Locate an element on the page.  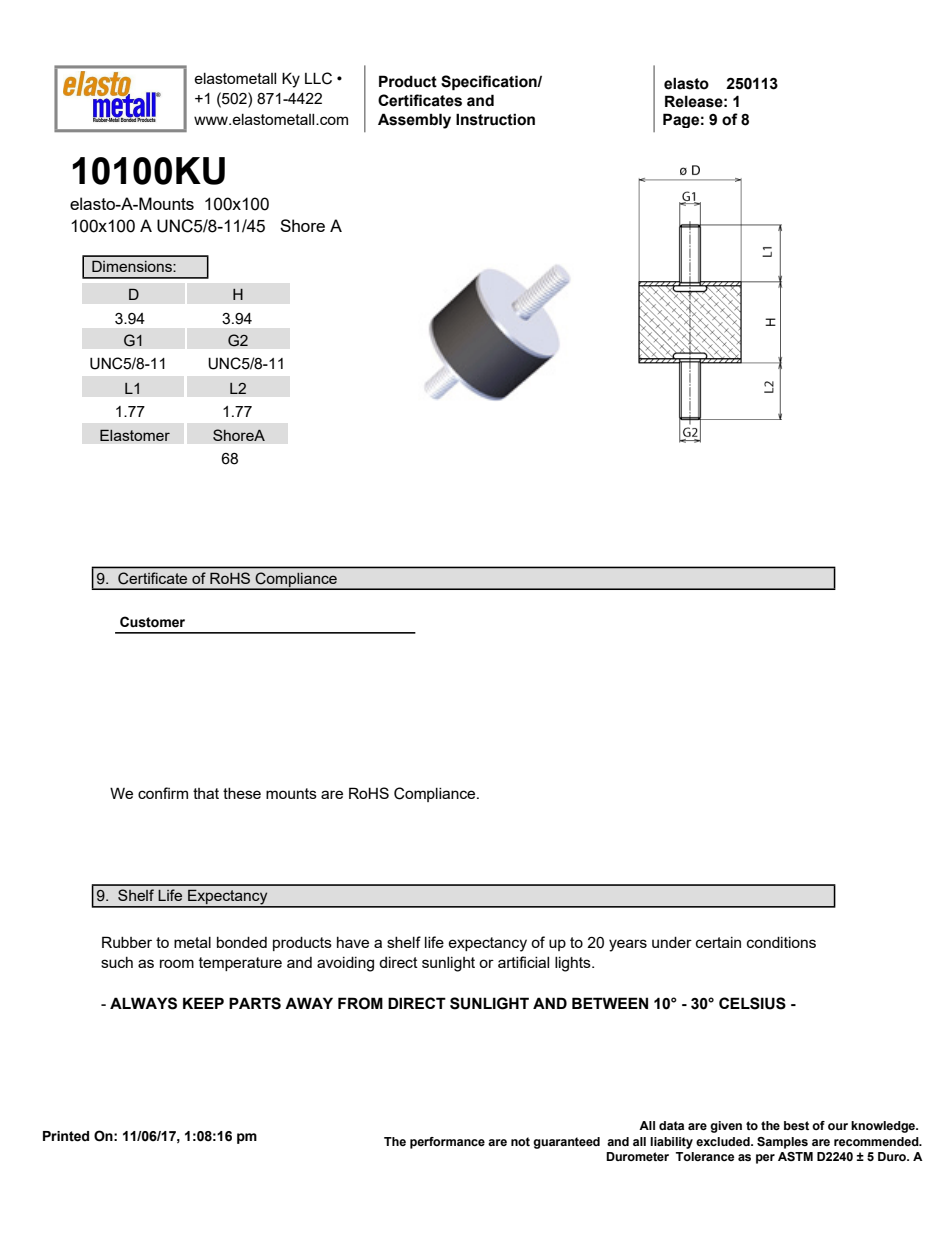
these is located at coordinates (242, 793).
